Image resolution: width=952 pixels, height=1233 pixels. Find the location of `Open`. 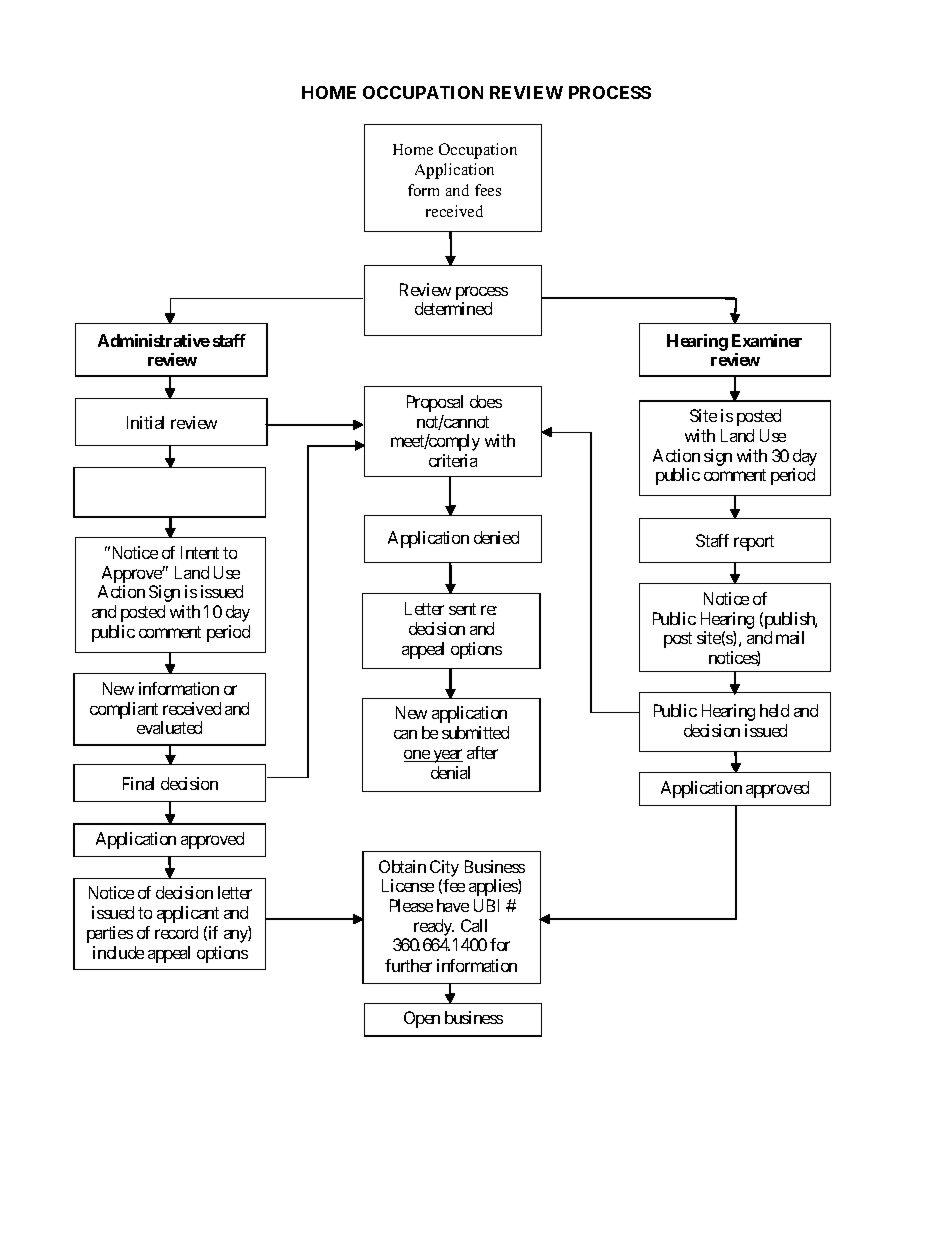

Open is located at coordinates (422, 1019).
